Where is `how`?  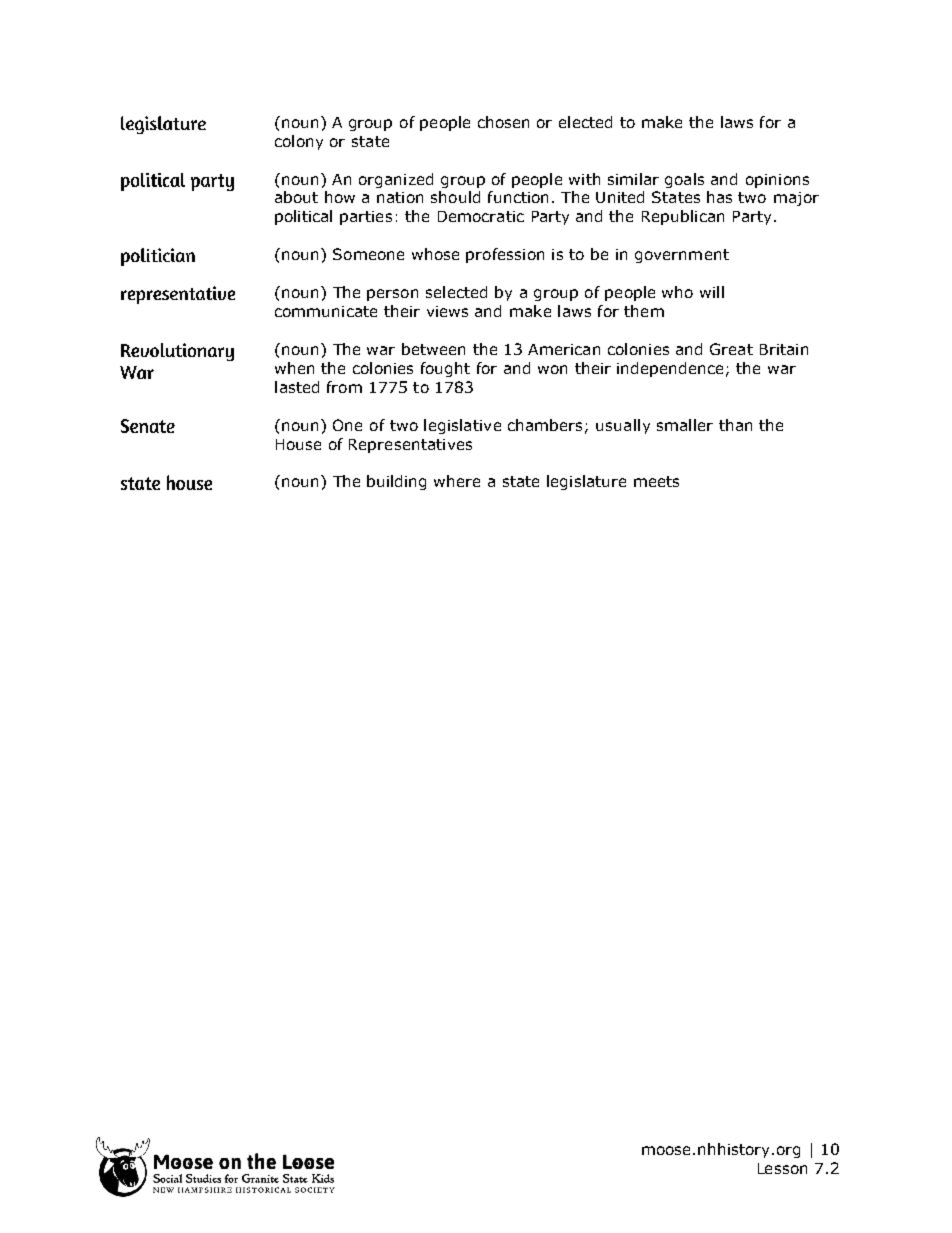 how is located at coordinates (340, 197).
